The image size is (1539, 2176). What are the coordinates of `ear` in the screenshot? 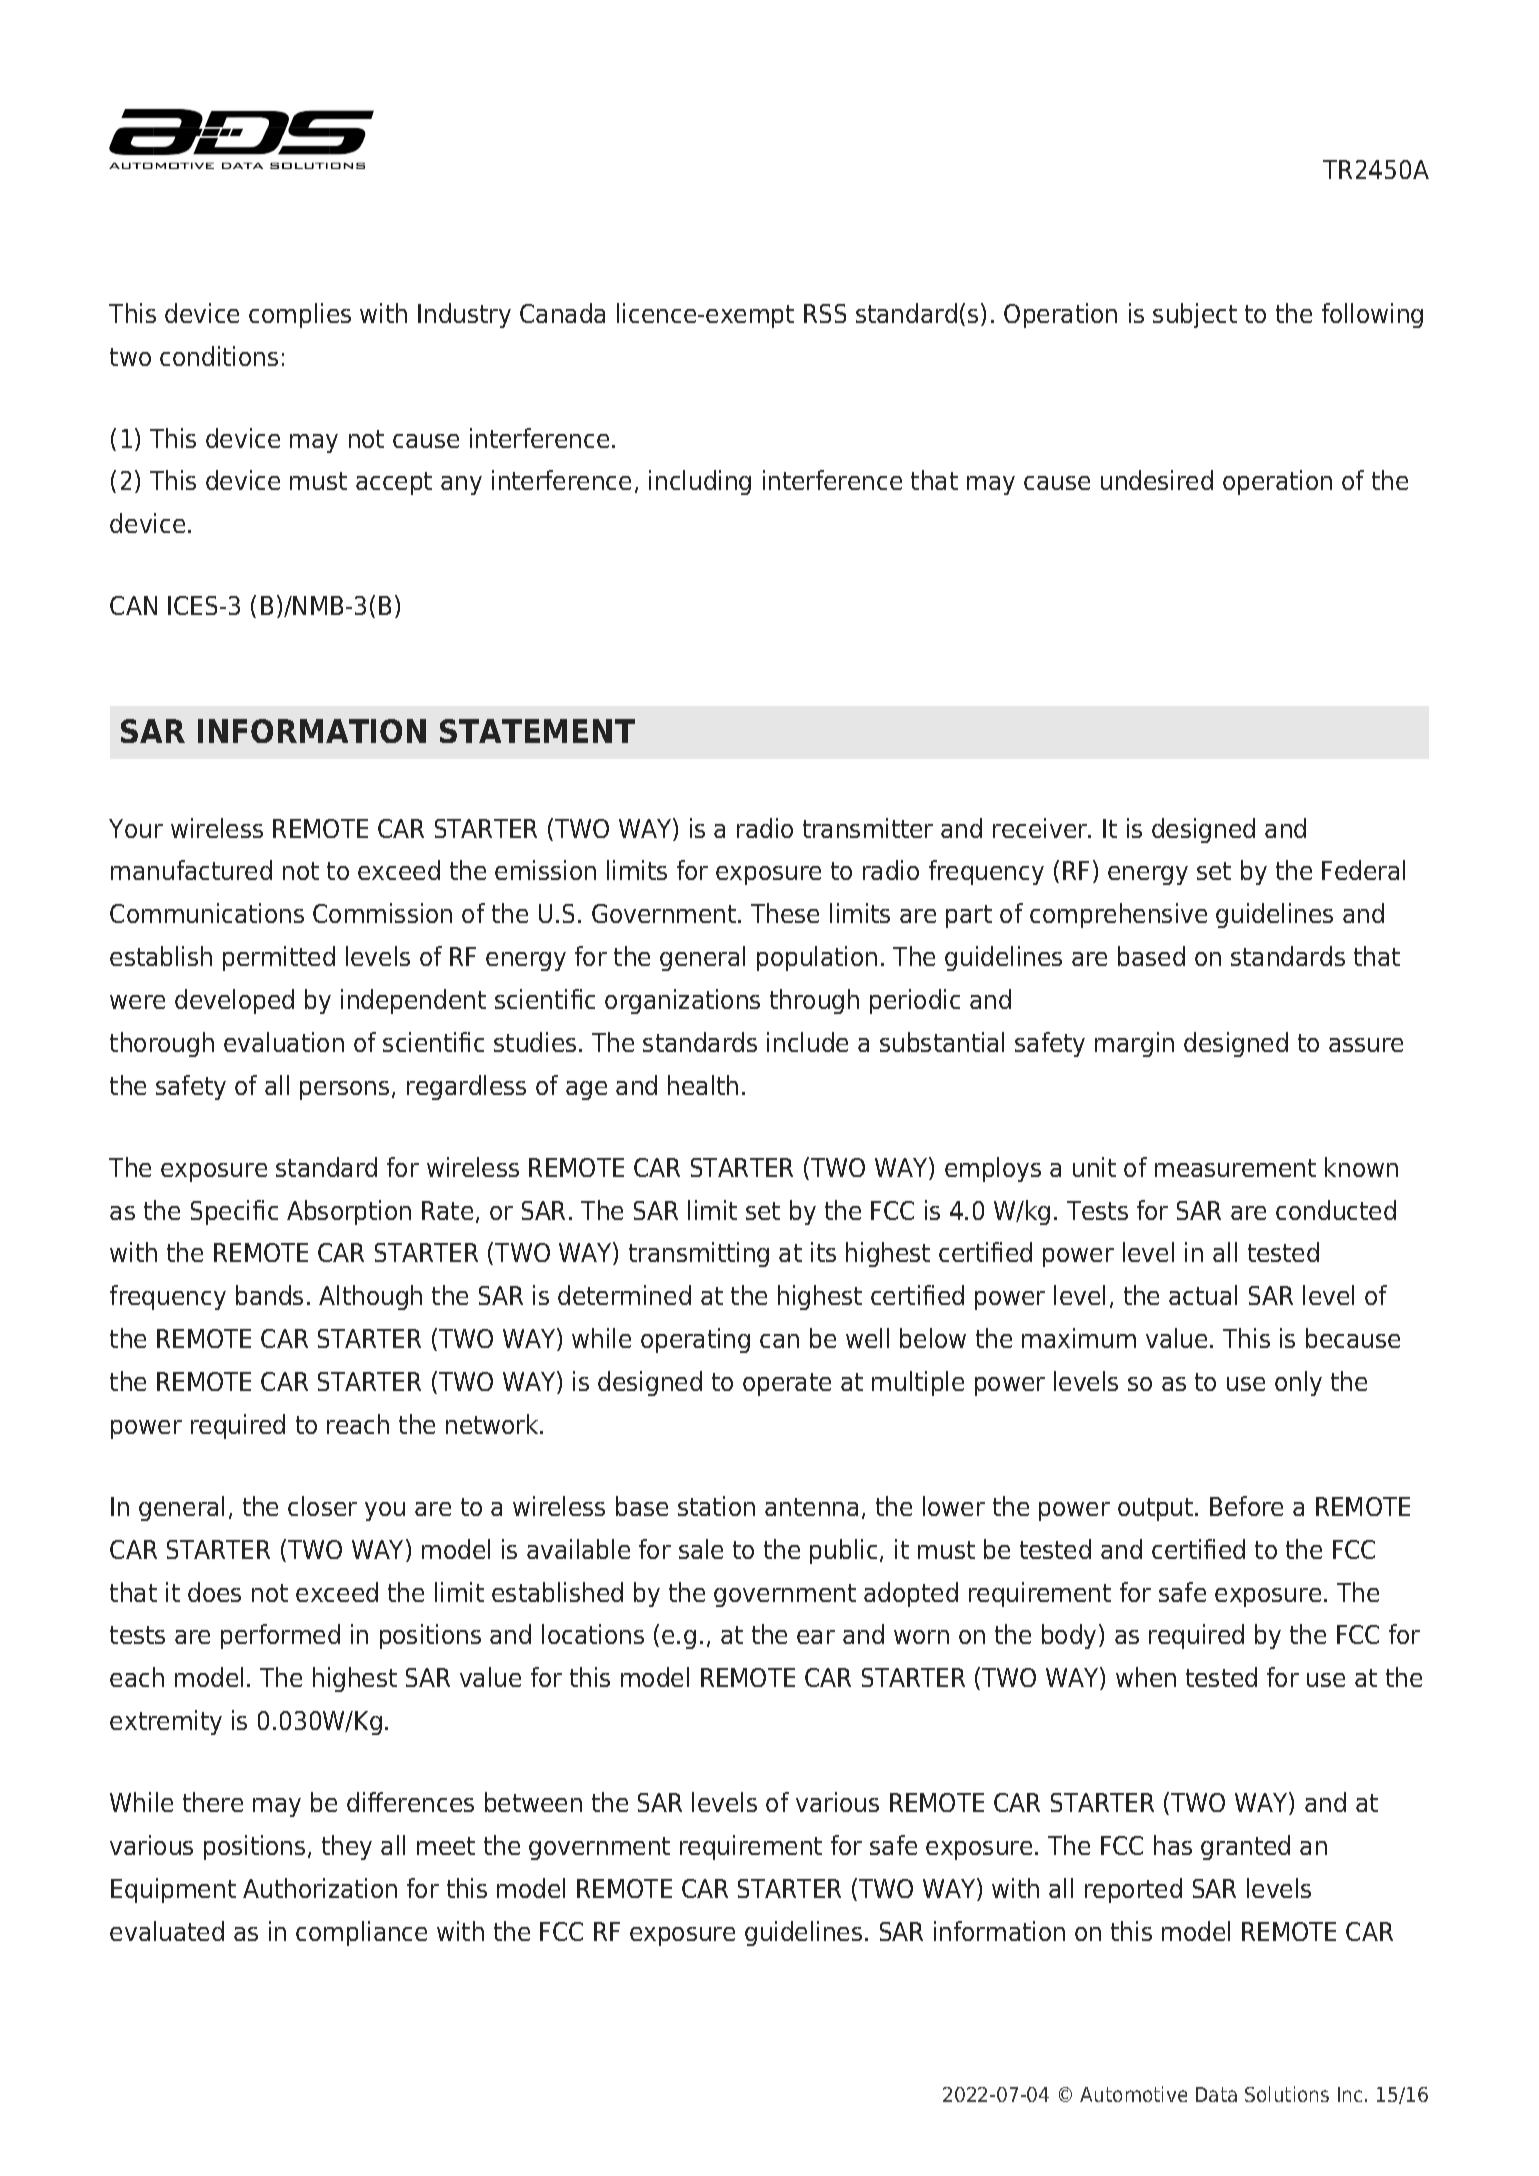 It's located at (816, 1637).
